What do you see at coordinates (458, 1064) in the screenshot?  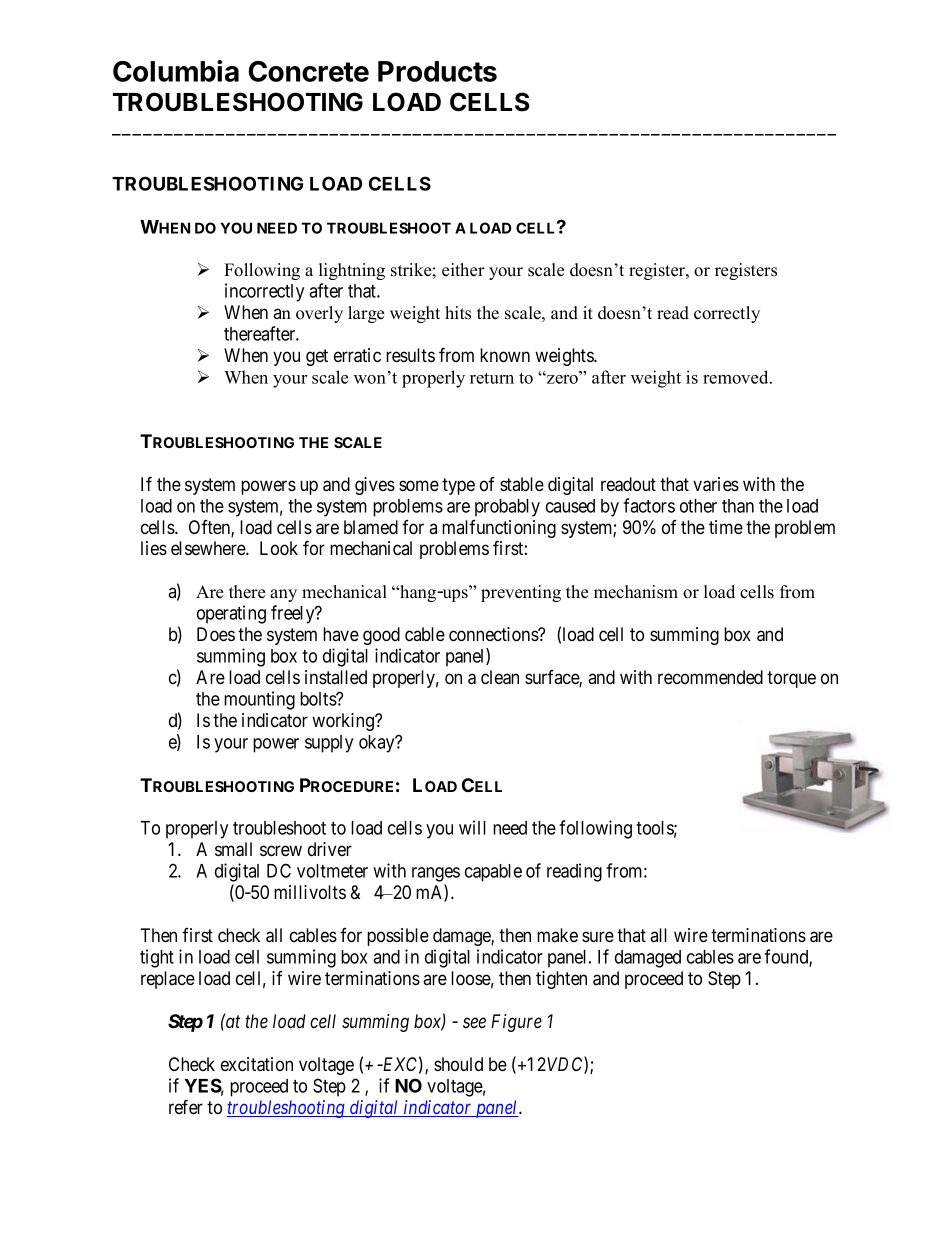 I see `should` at bounding box center [458, 1064].
